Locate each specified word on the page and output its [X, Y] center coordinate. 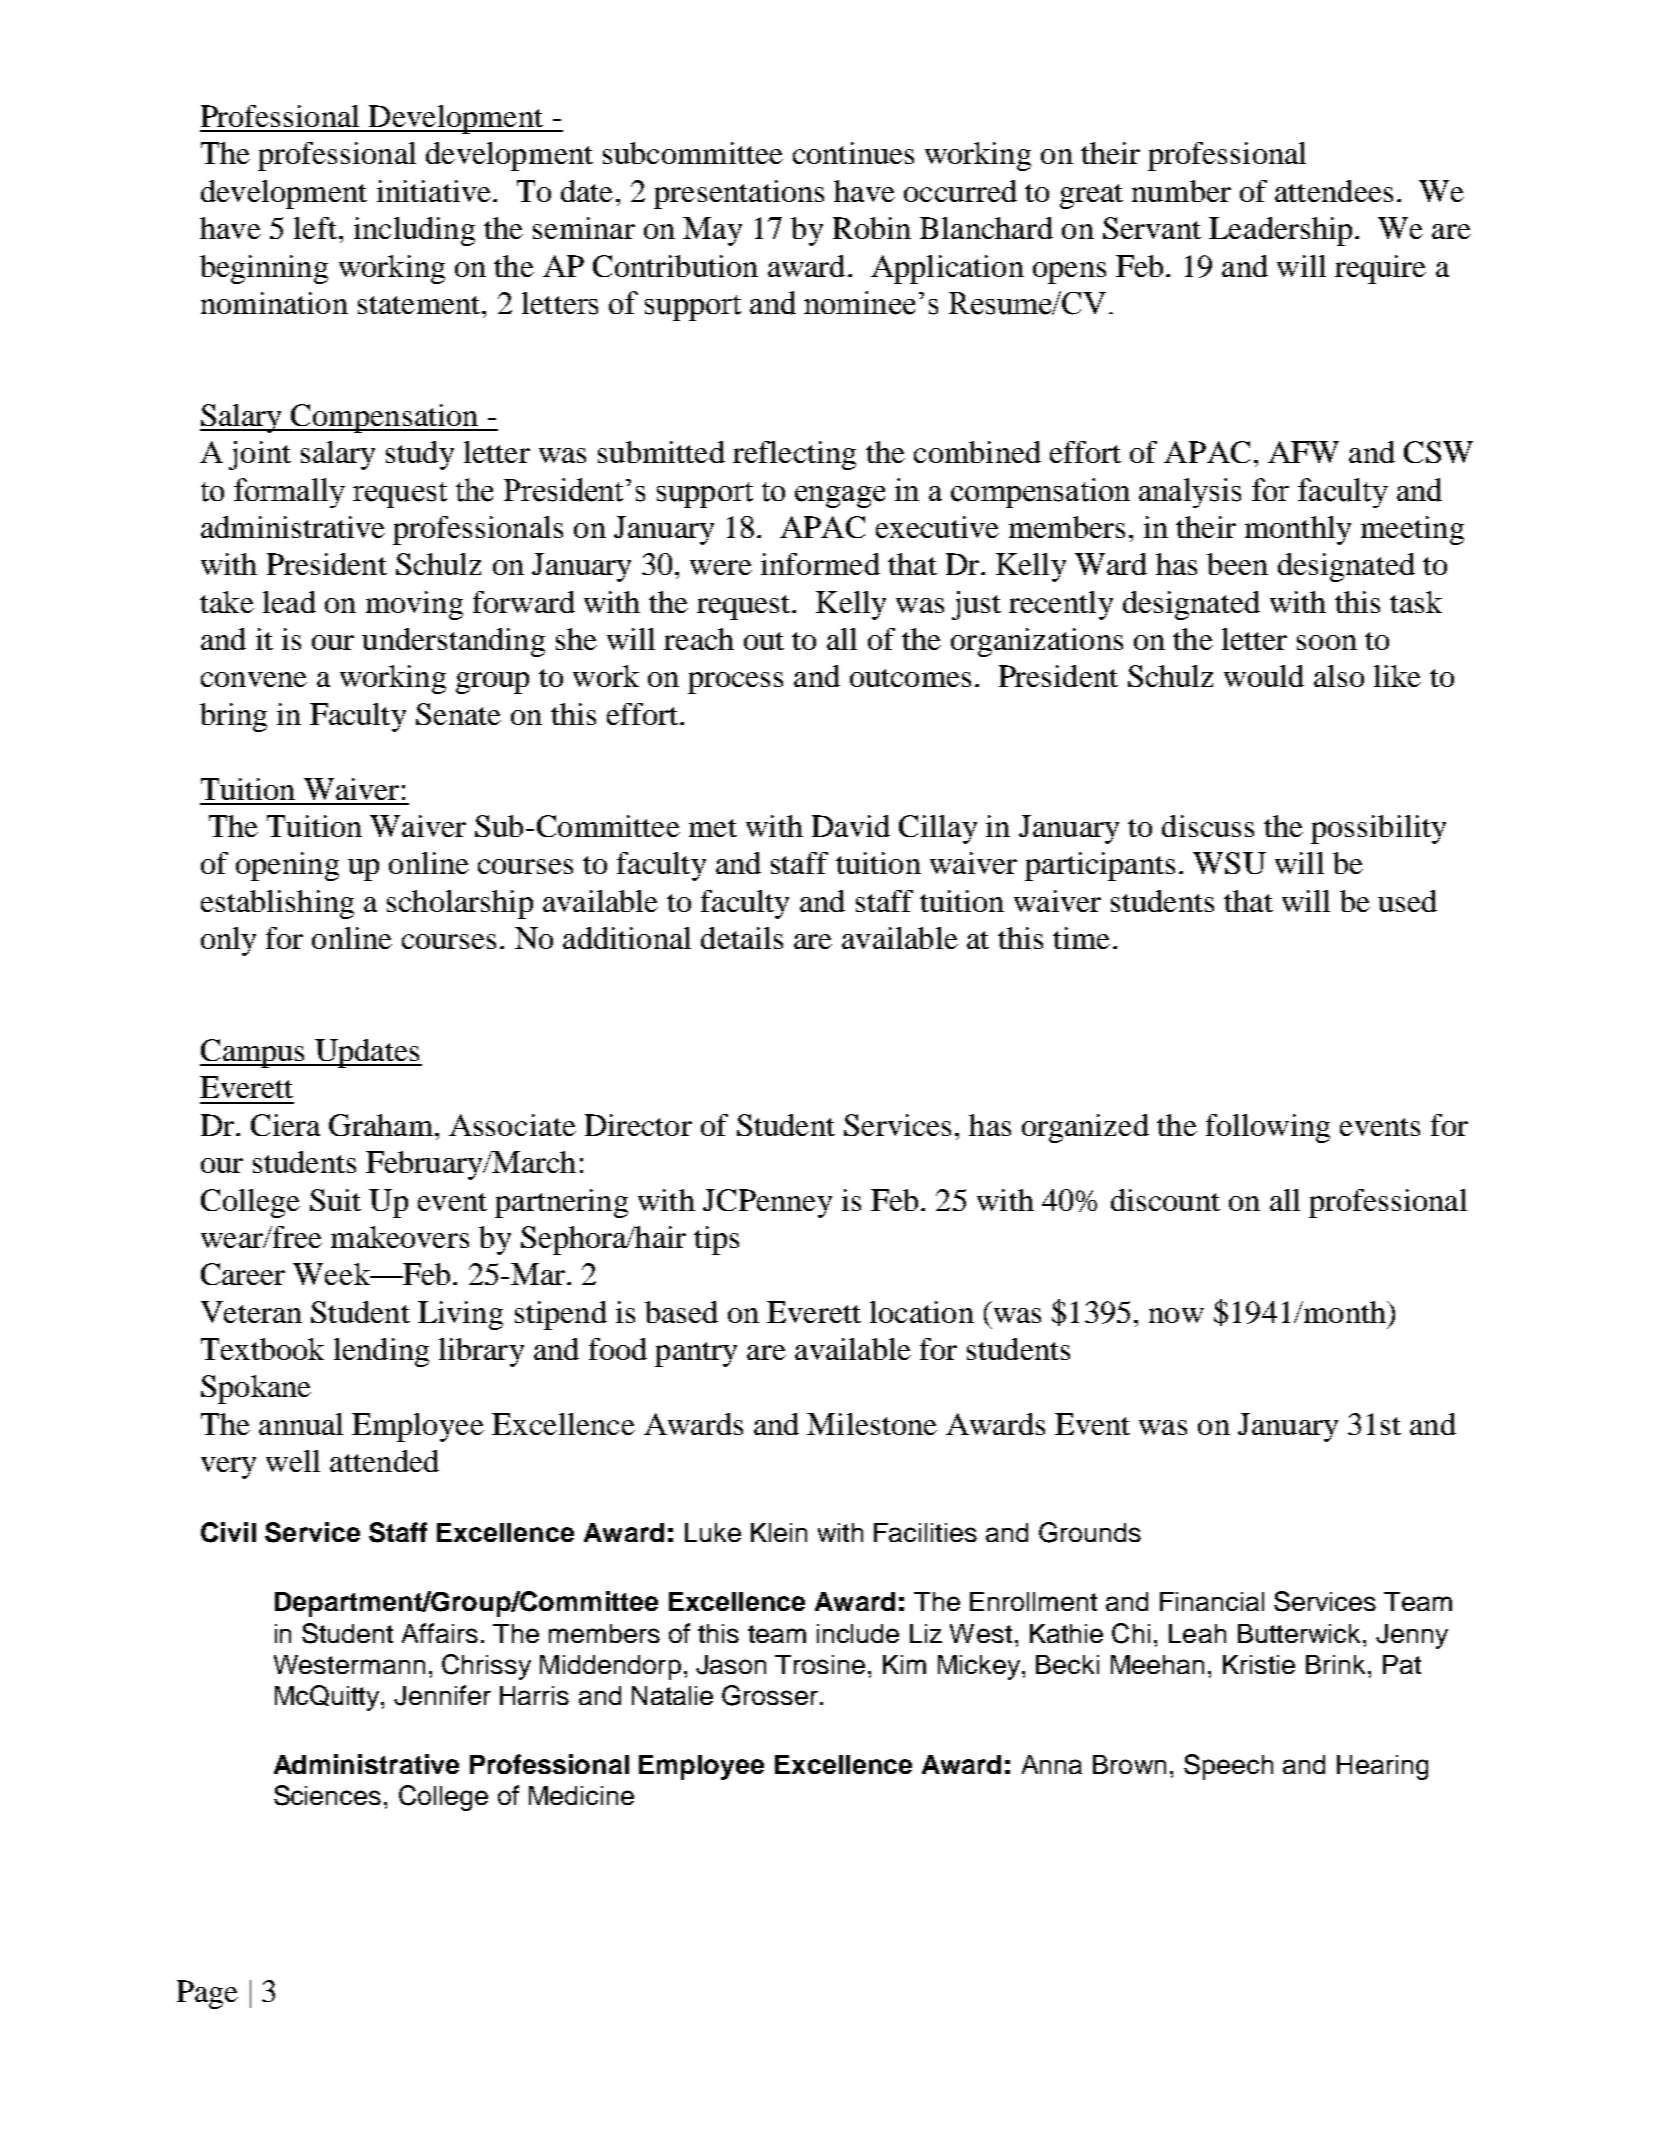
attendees [1334, 191]
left [315, 228]
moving [414, 605]
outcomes [910, 678]
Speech [1228, 1767]
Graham [381, 1125]
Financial [1212, 1601]
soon [1327, 642]
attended [384, 1461]
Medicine [581, 1795]
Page [207, 1994]
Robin [872, 228]
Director [638, 1125]
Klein [779, 1532]
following [1268, 1128]
